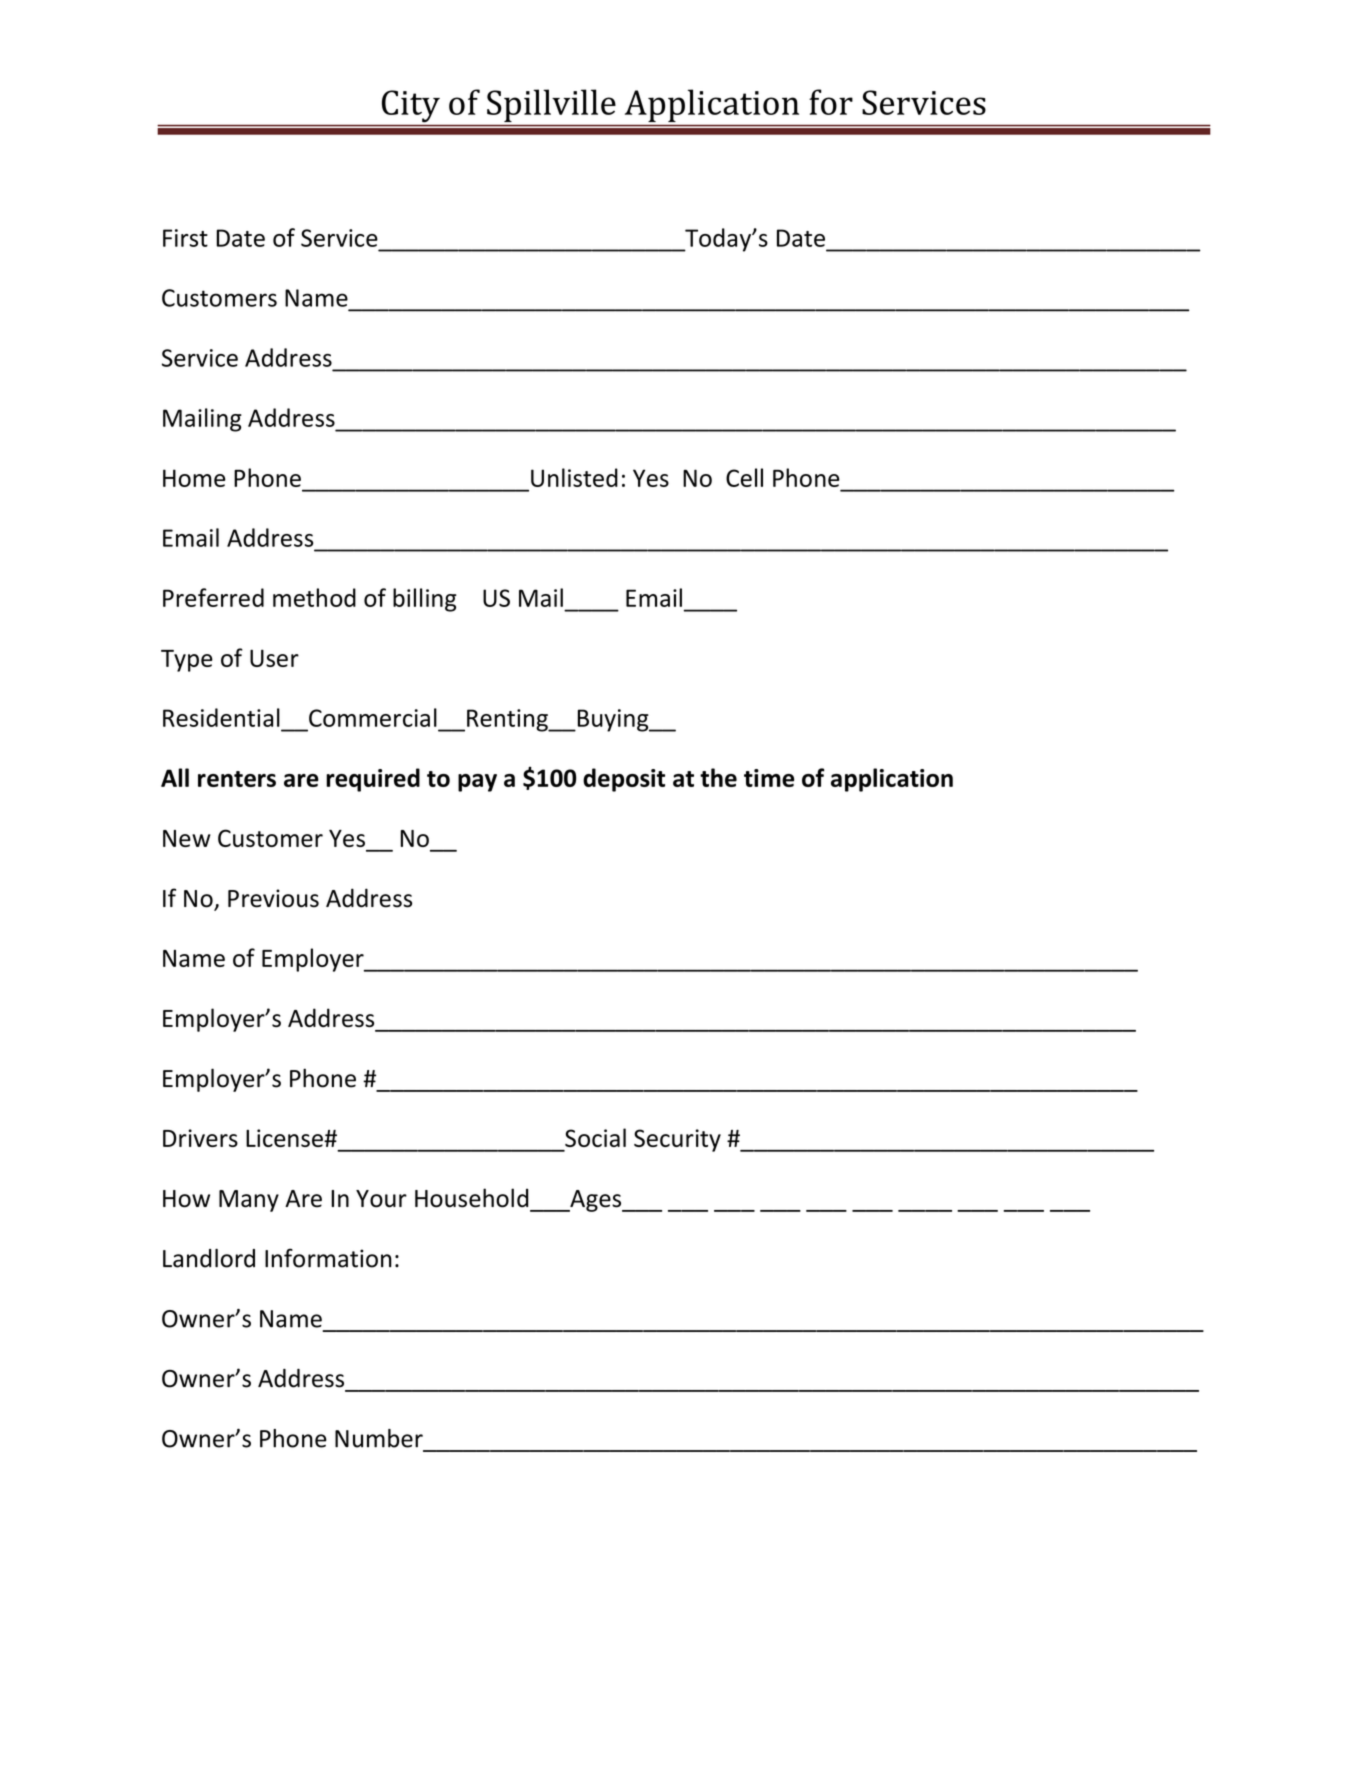  What do you see at coordinates (425, 600) in the document?
I see `billing` at bounding box center [425, 600].
